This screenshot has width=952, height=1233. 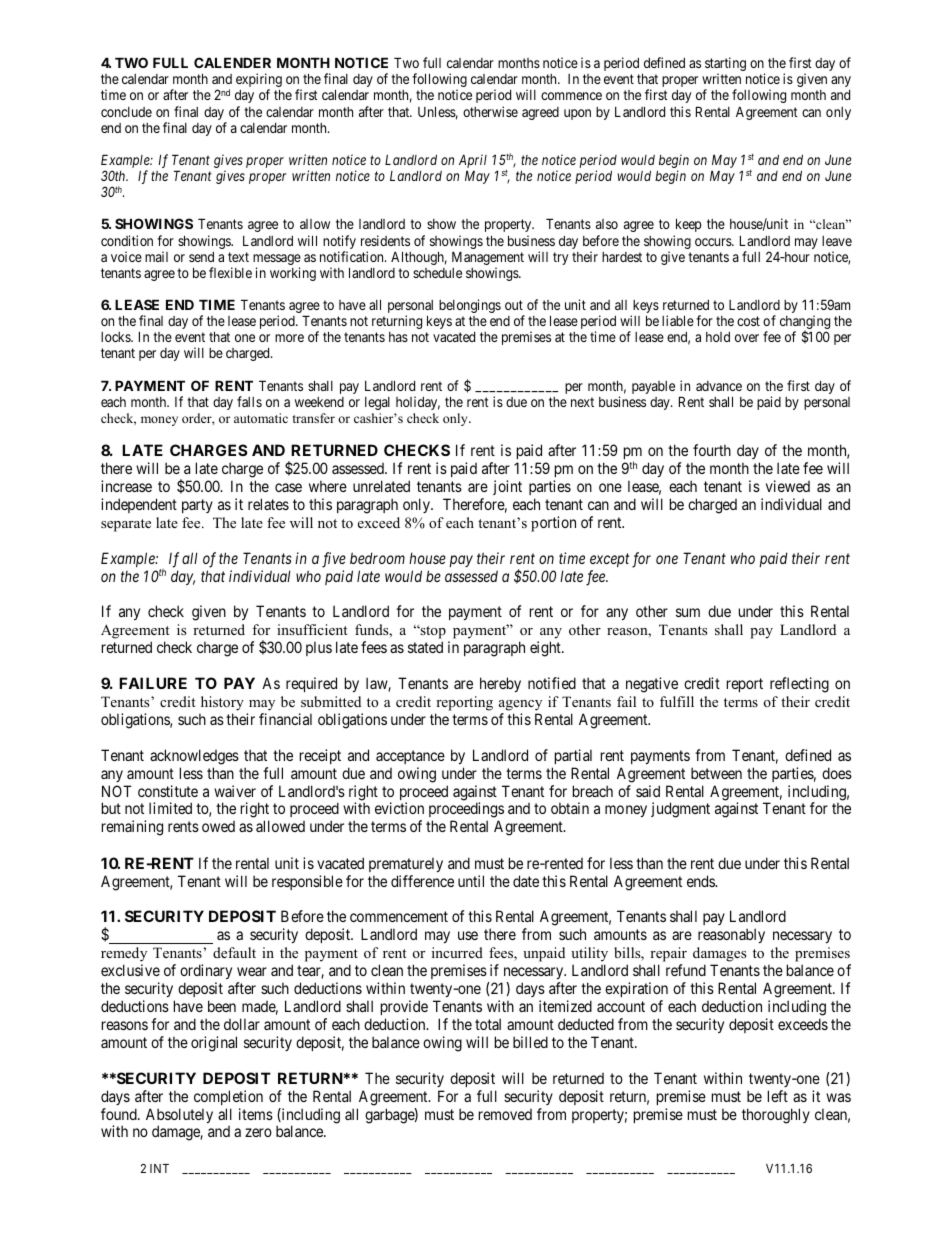 What do you see at coordinates (222, 703) in the screenshot?
I see `history` at bounding box center [222, 703].
